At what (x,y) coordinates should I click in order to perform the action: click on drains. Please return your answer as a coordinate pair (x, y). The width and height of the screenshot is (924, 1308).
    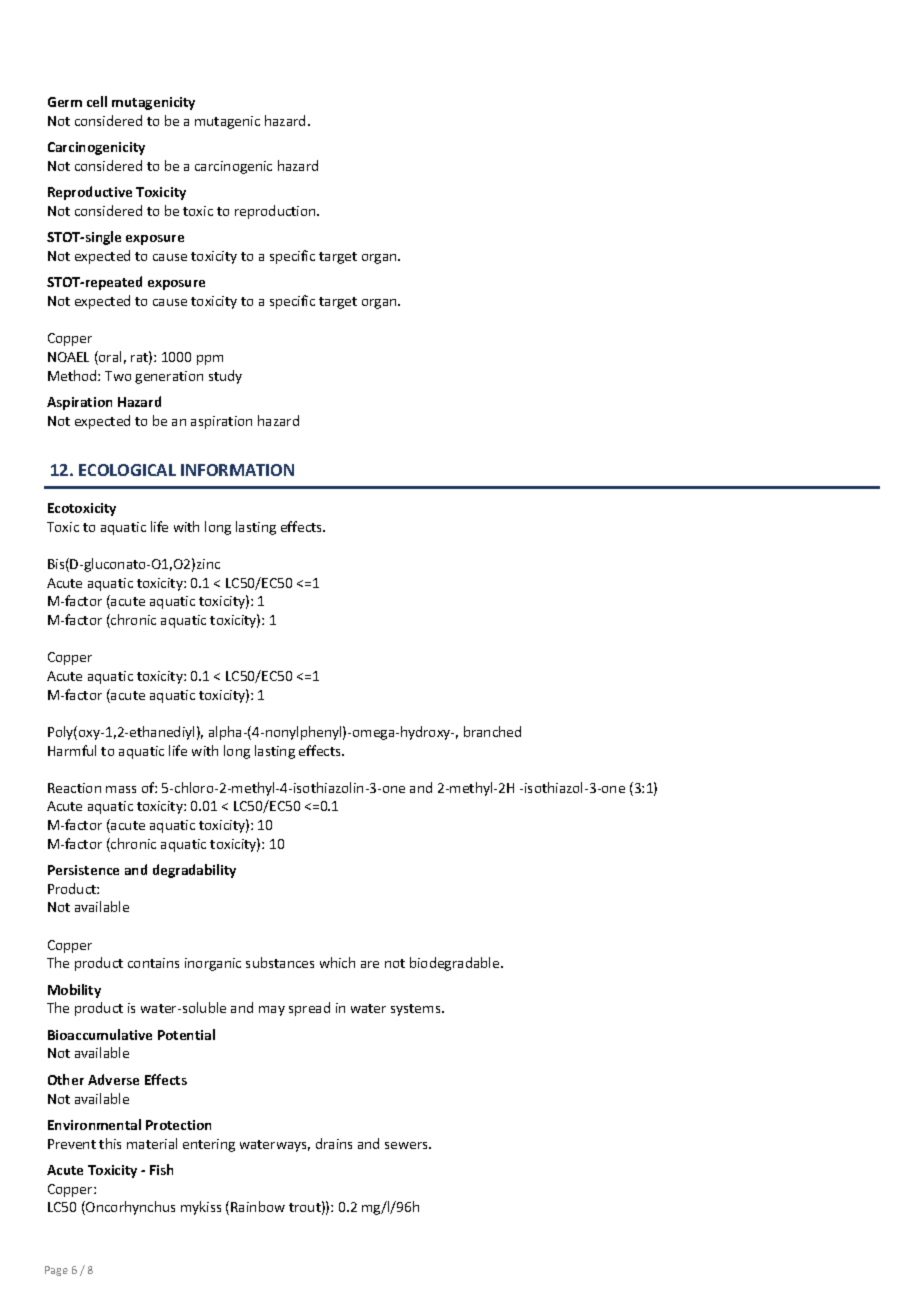
    Looking at the image, I should click on (334, 1143).
